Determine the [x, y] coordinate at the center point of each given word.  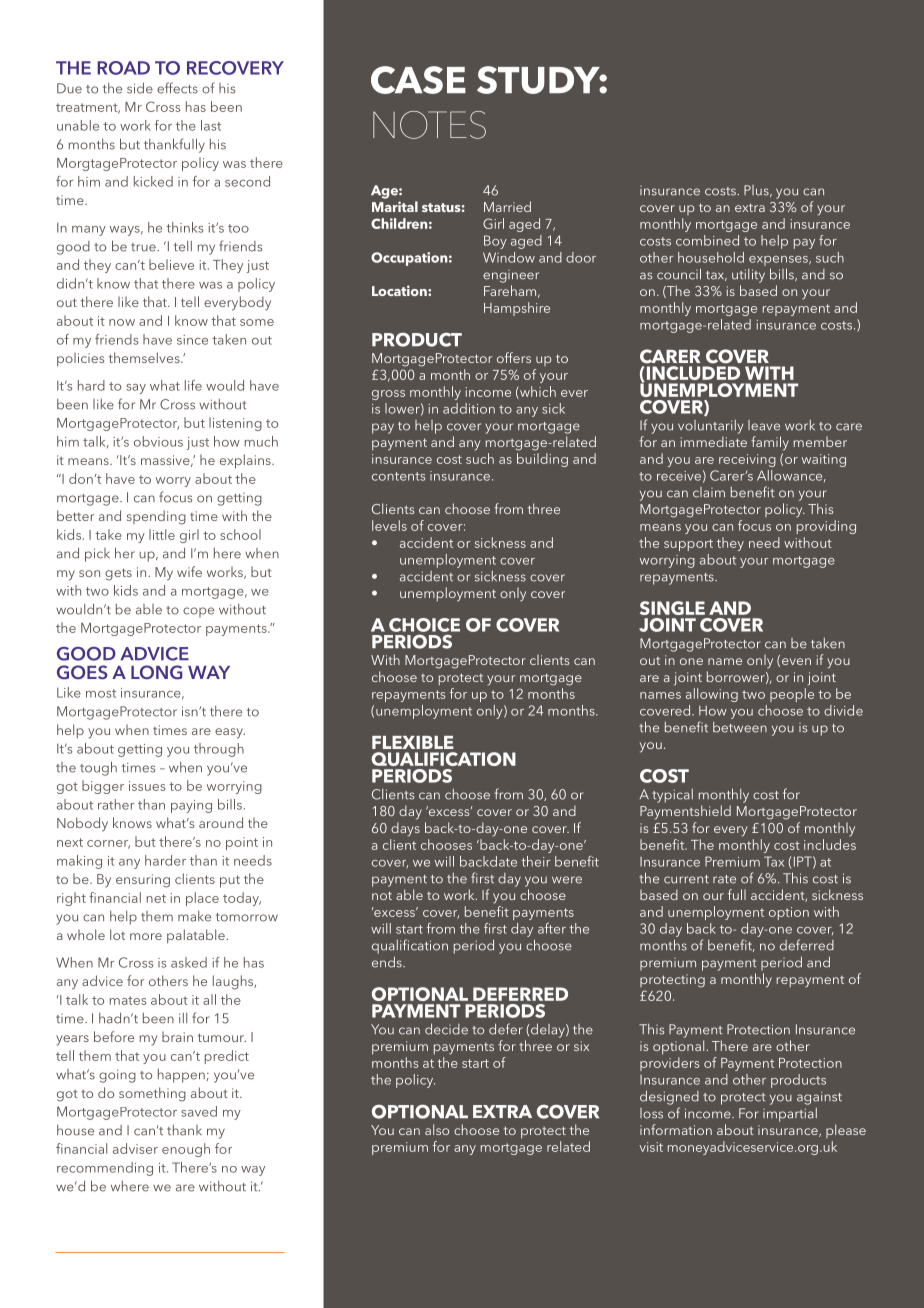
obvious [158, 441]
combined [707, 240]
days [405, 829]
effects [177, 88]
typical [672, 796]
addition [469, 408]
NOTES [429, 125]
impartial [790, 1115]
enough [186, 1150]
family [770, 443]
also [437, 1129]
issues [147, 786]
